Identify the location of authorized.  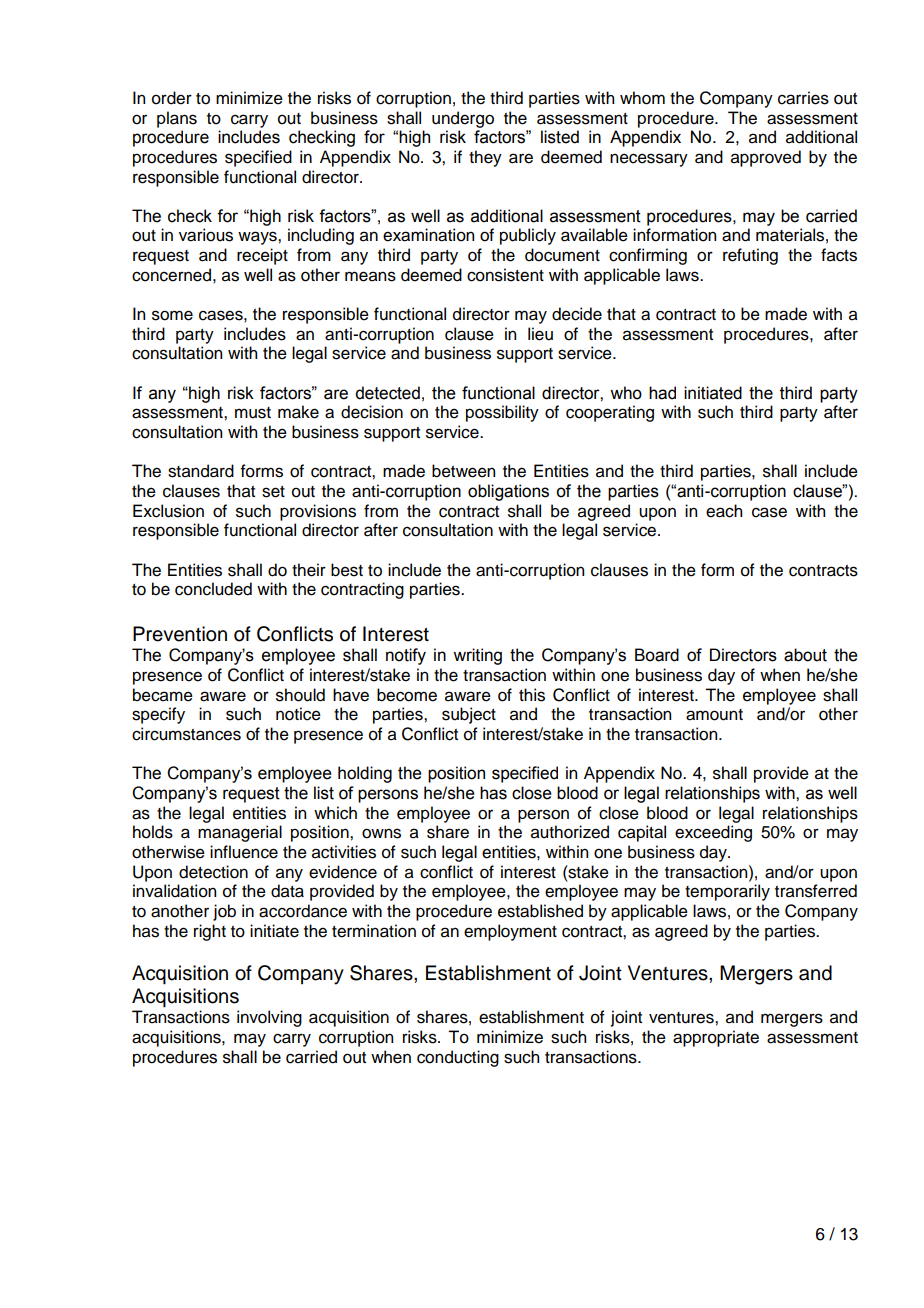
(570, 832).
